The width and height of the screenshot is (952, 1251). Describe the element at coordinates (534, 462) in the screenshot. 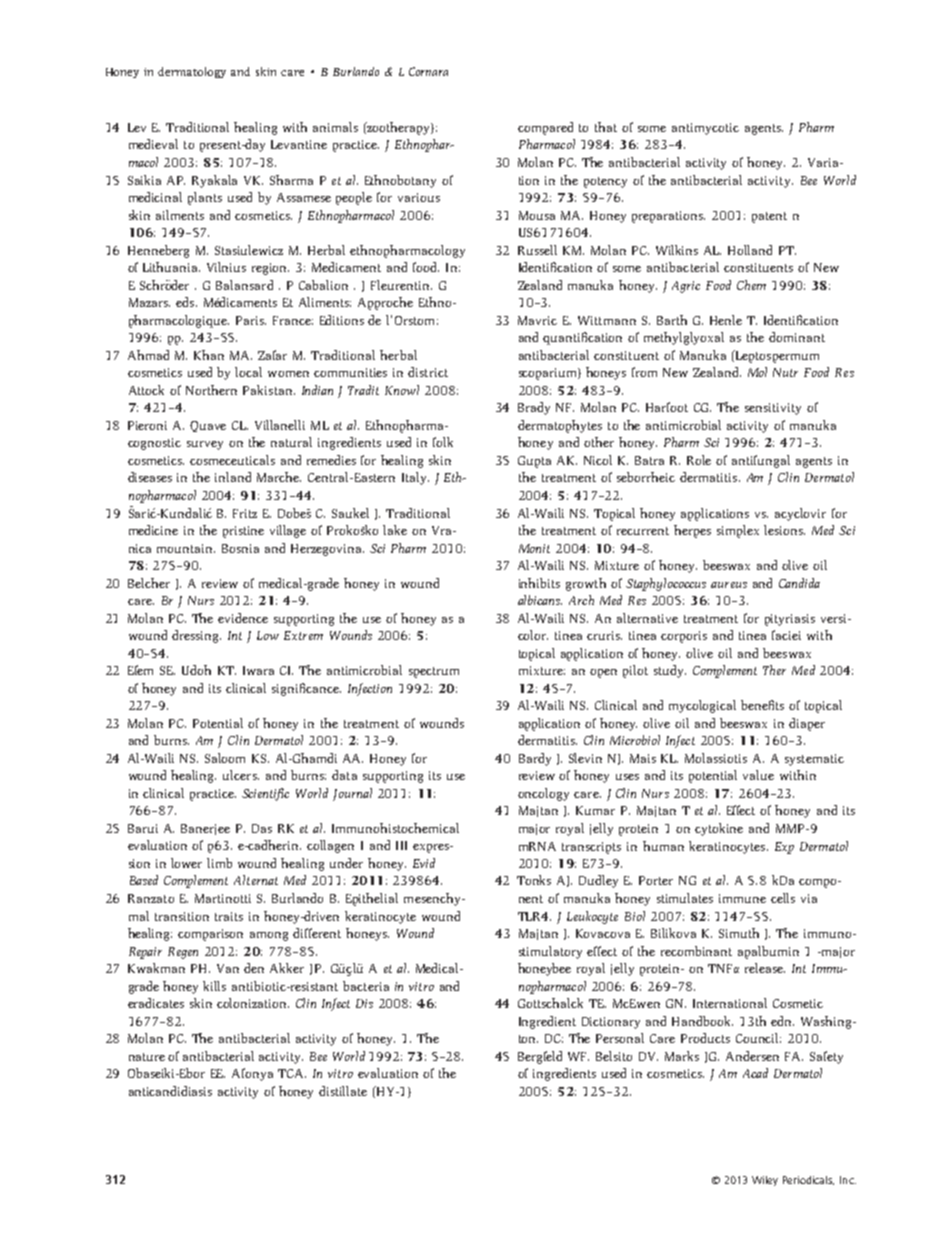

I see `Gupta` at that location.
